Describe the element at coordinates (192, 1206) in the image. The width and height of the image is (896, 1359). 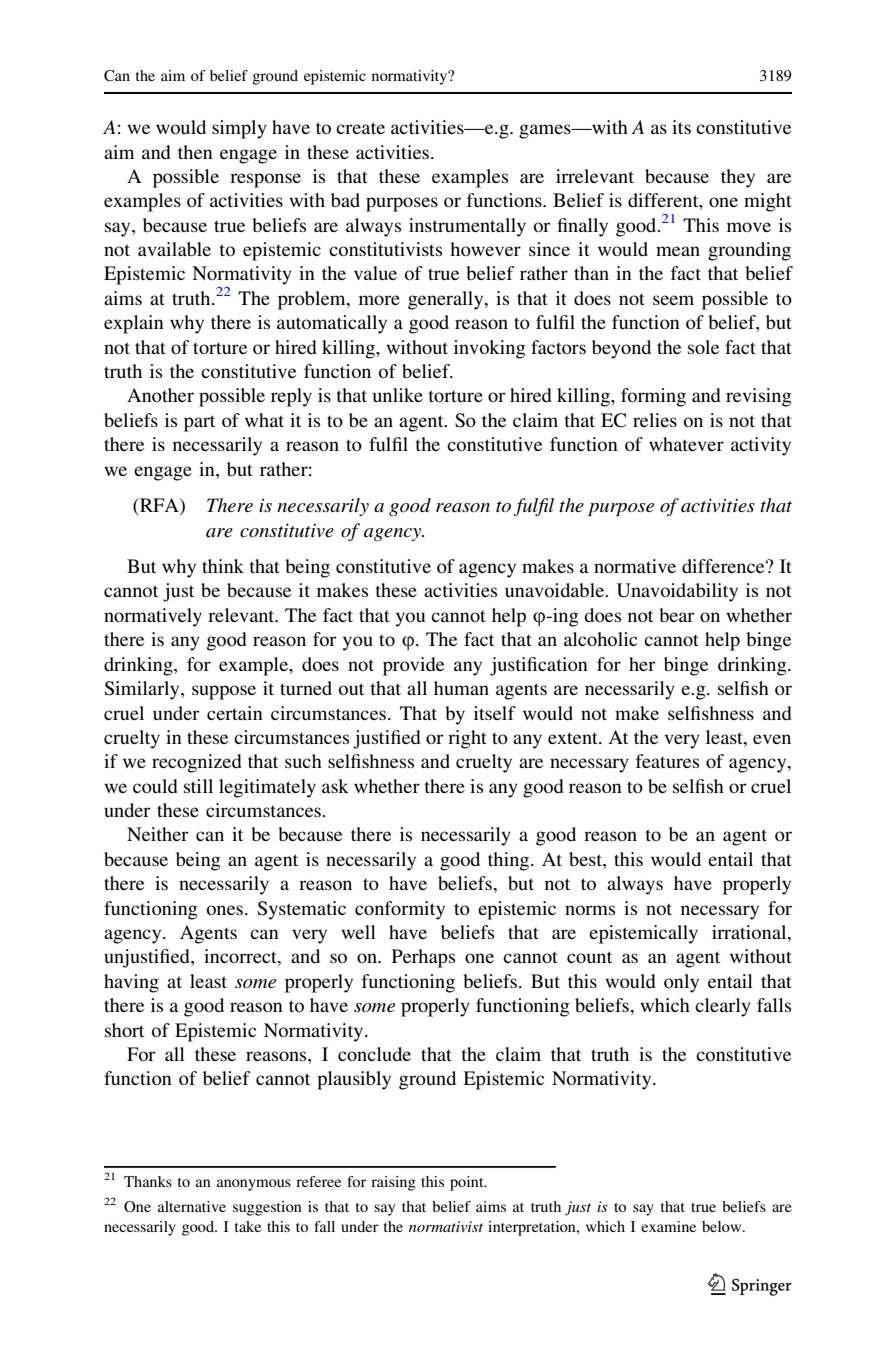
I see `alternative` at that location.
